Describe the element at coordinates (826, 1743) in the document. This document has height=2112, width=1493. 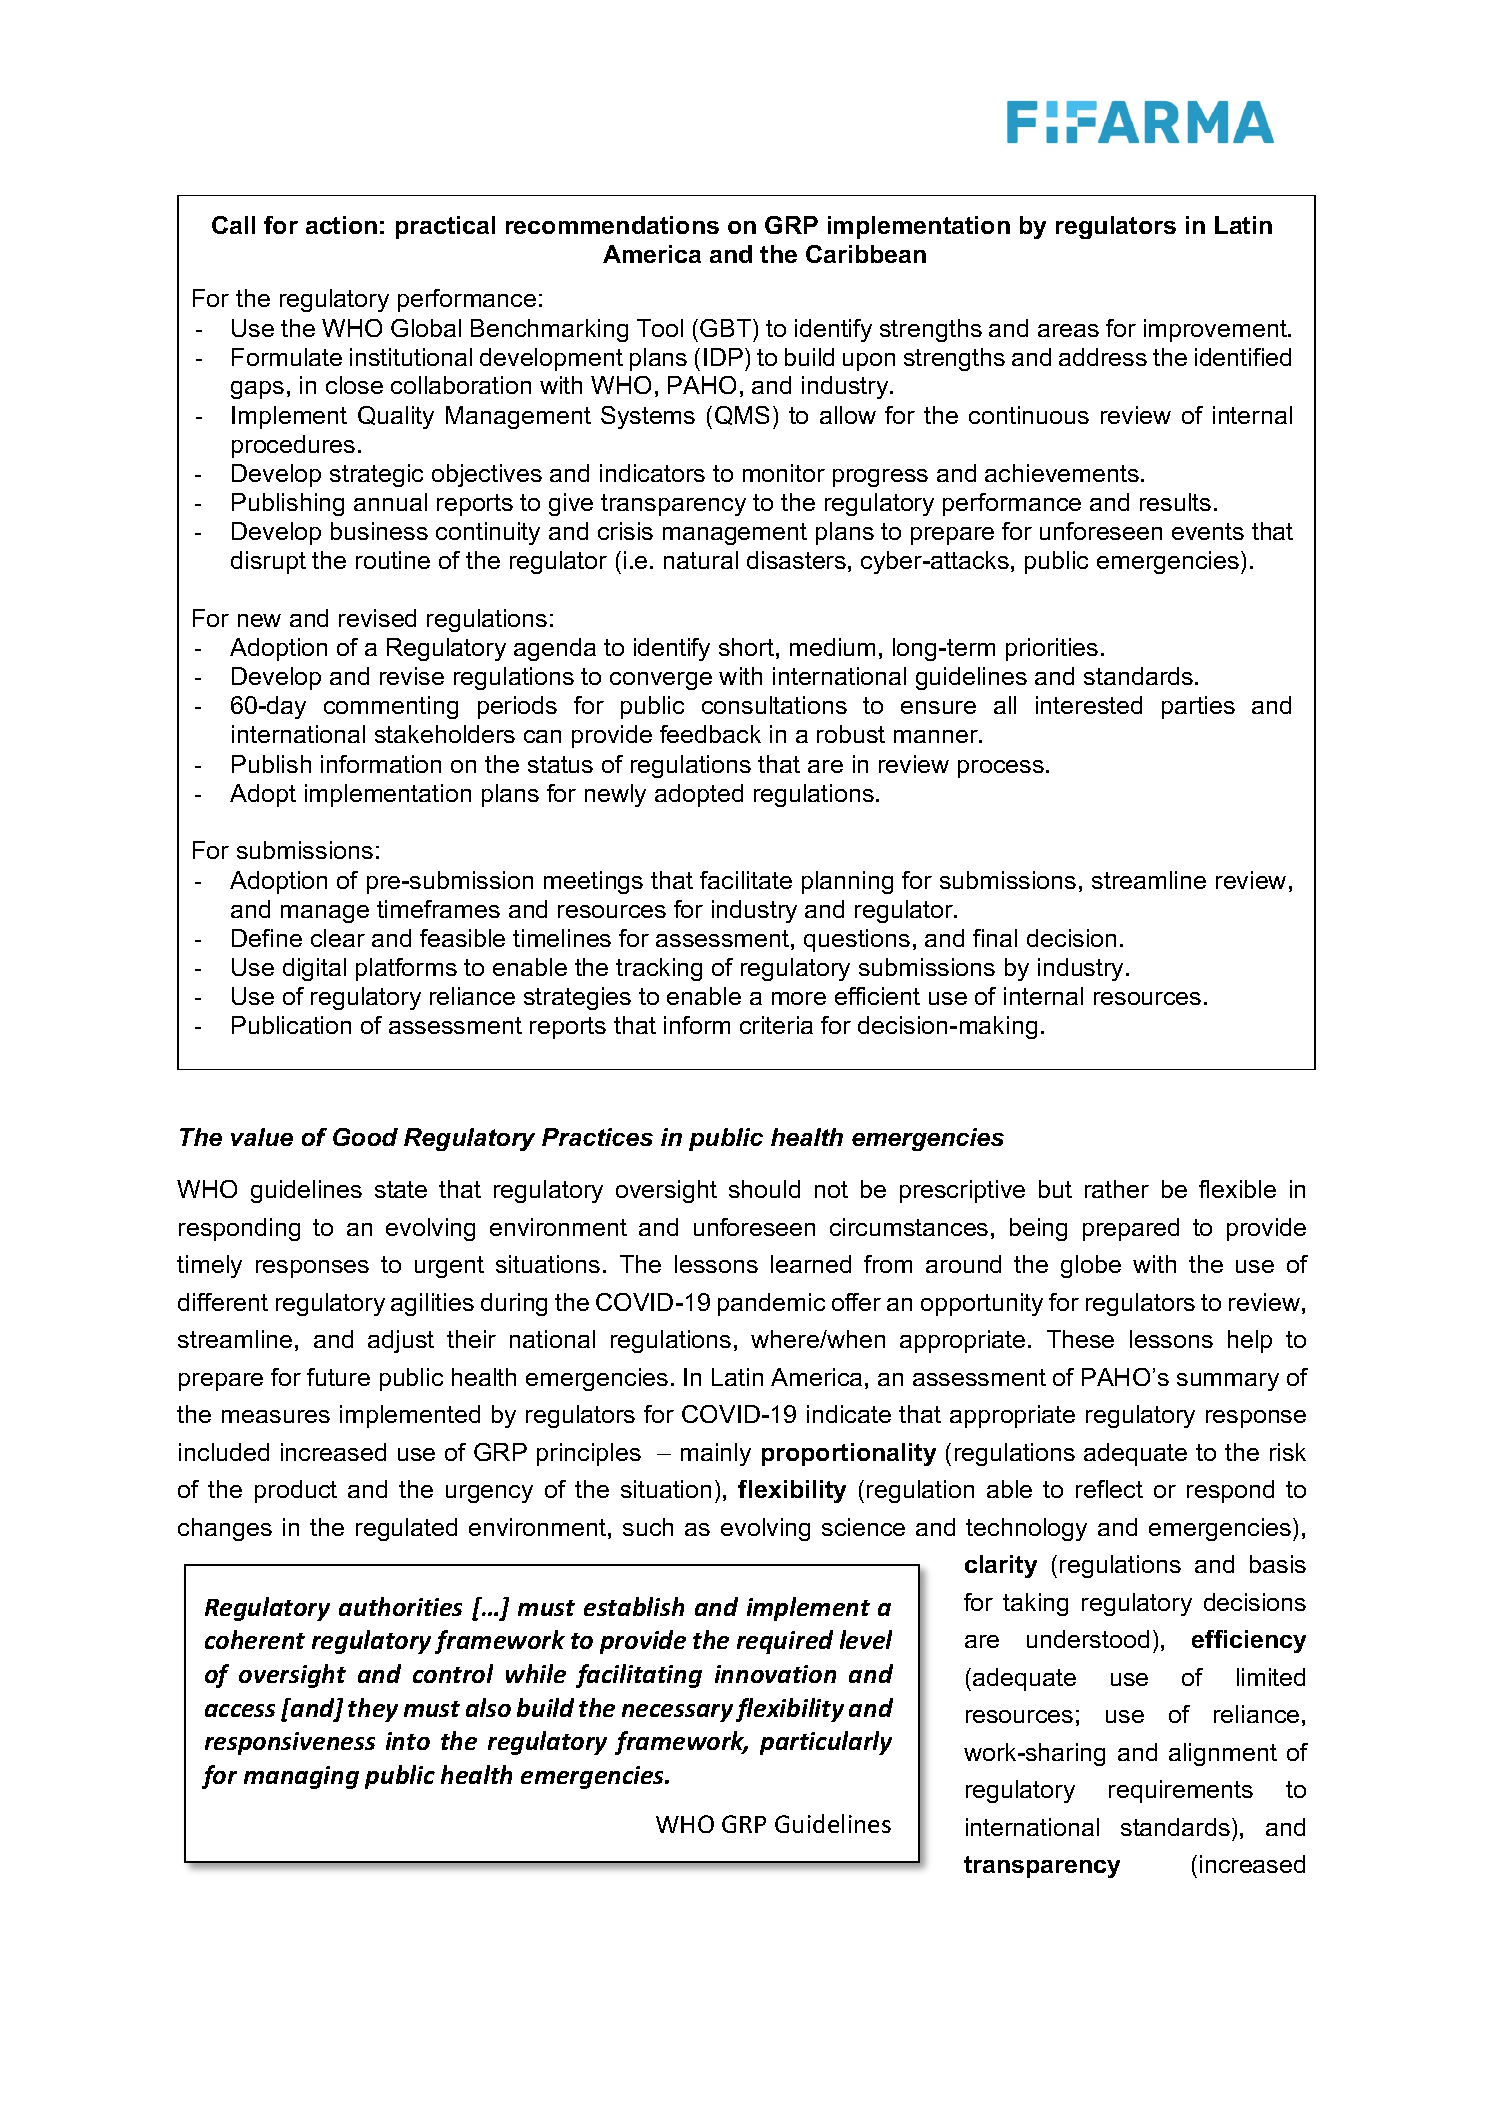
I see `particularly` at that location.
